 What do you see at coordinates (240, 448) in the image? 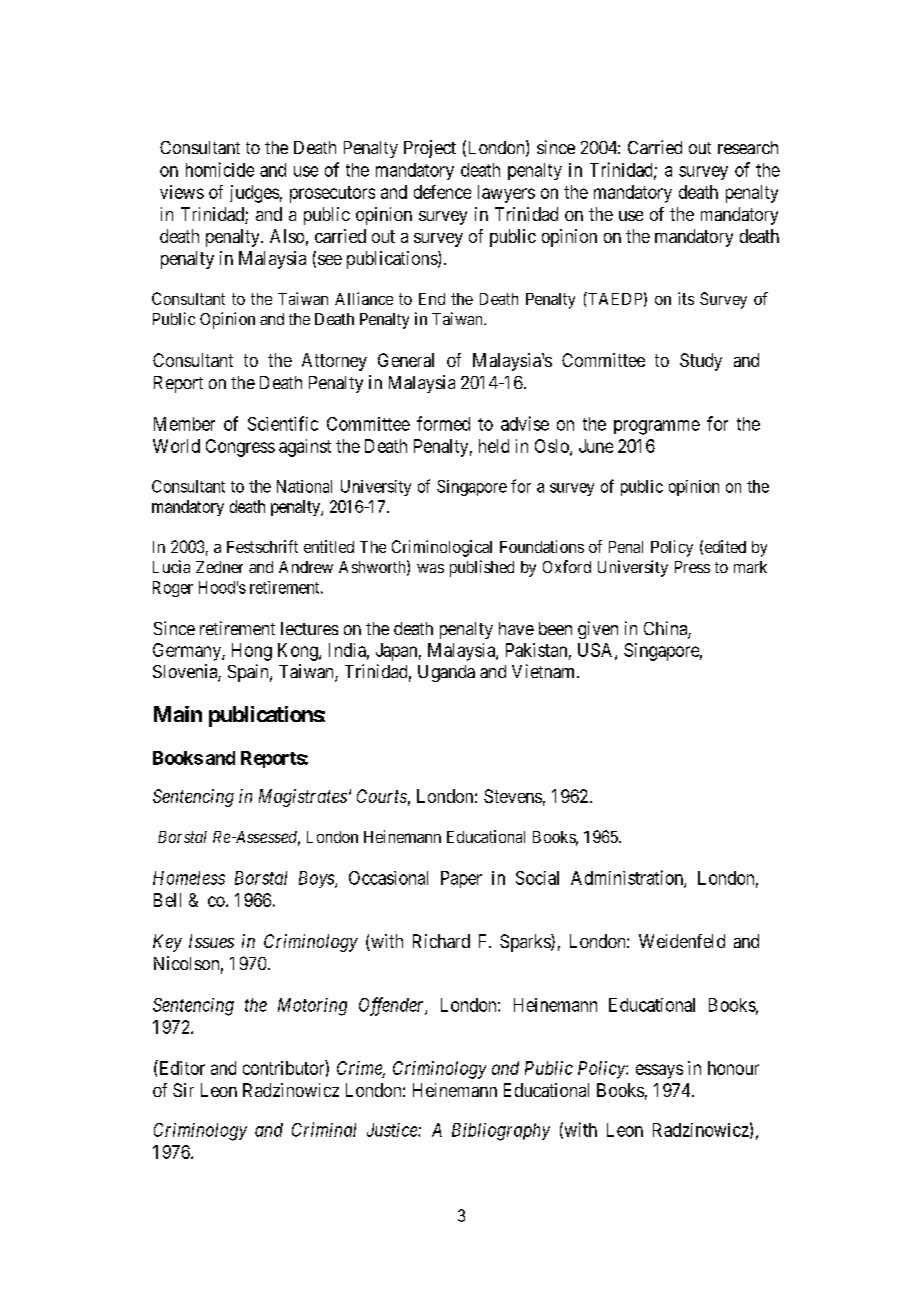
I see `Congress` at bounding box center [240, 448].
